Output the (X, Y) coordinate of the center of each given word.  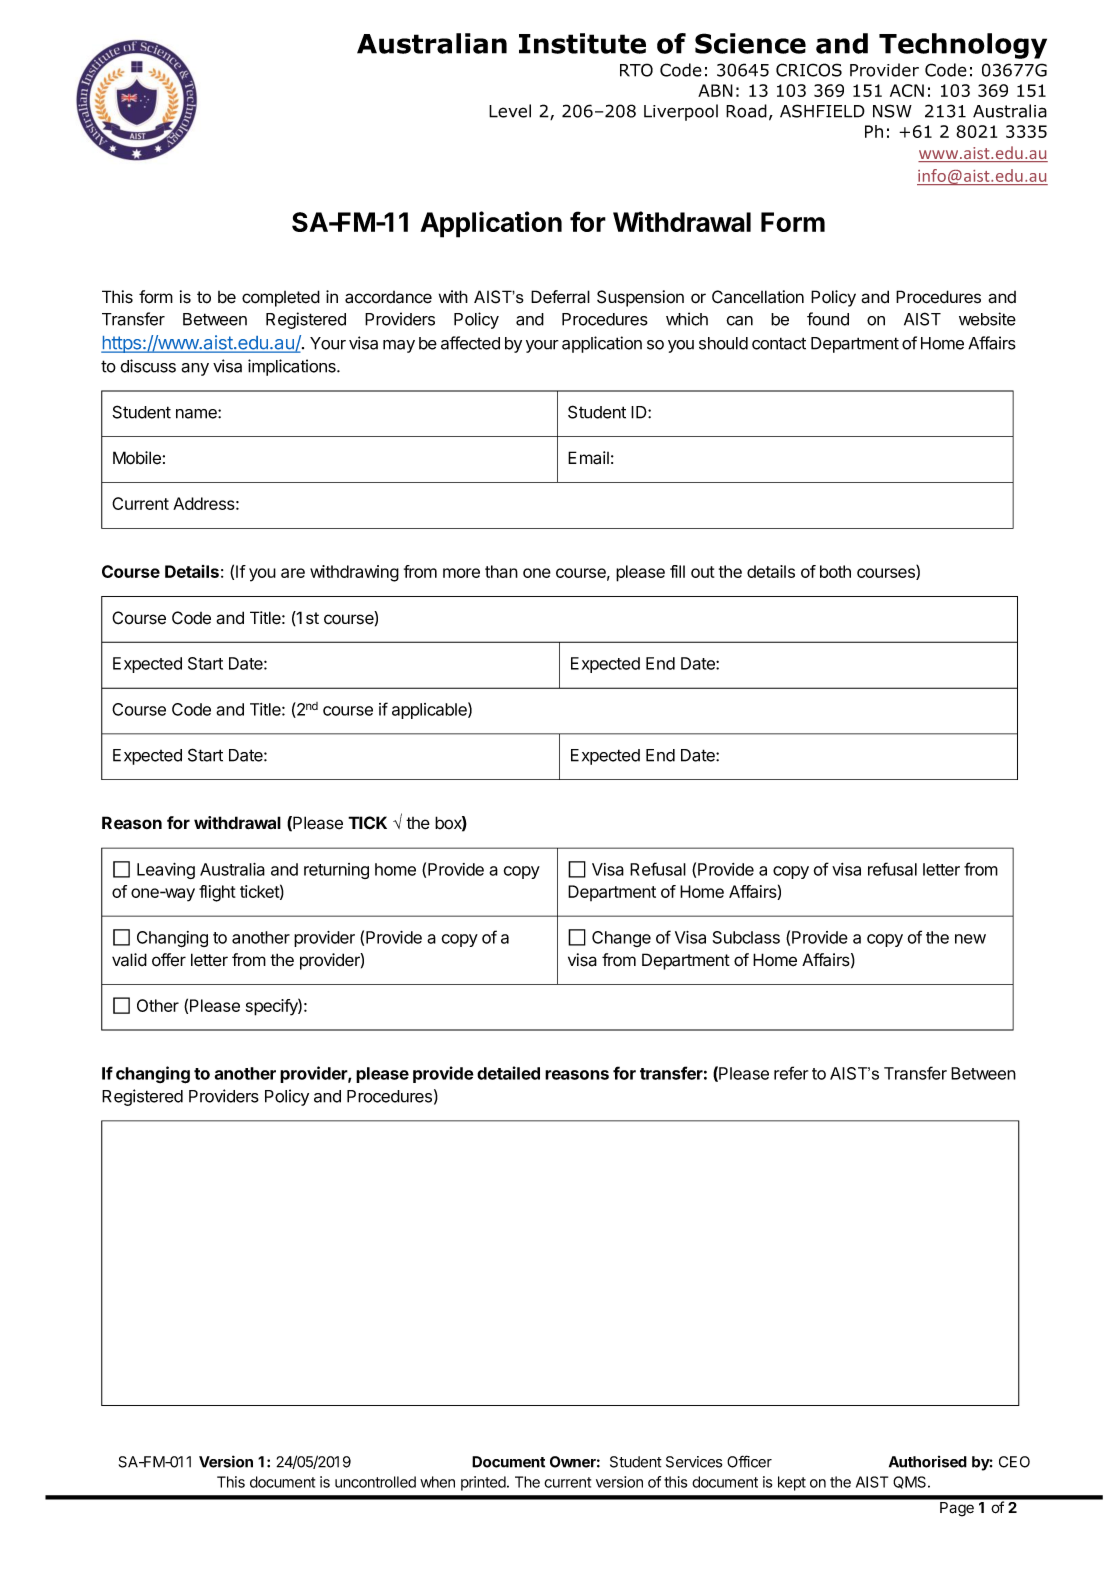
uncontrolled (375, 1482)
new (970, 939)
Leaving (166, 871)
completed (281, 298)
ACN (907, 90)
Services (694, 1462)
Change (621, 939)
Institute (582, 43)
